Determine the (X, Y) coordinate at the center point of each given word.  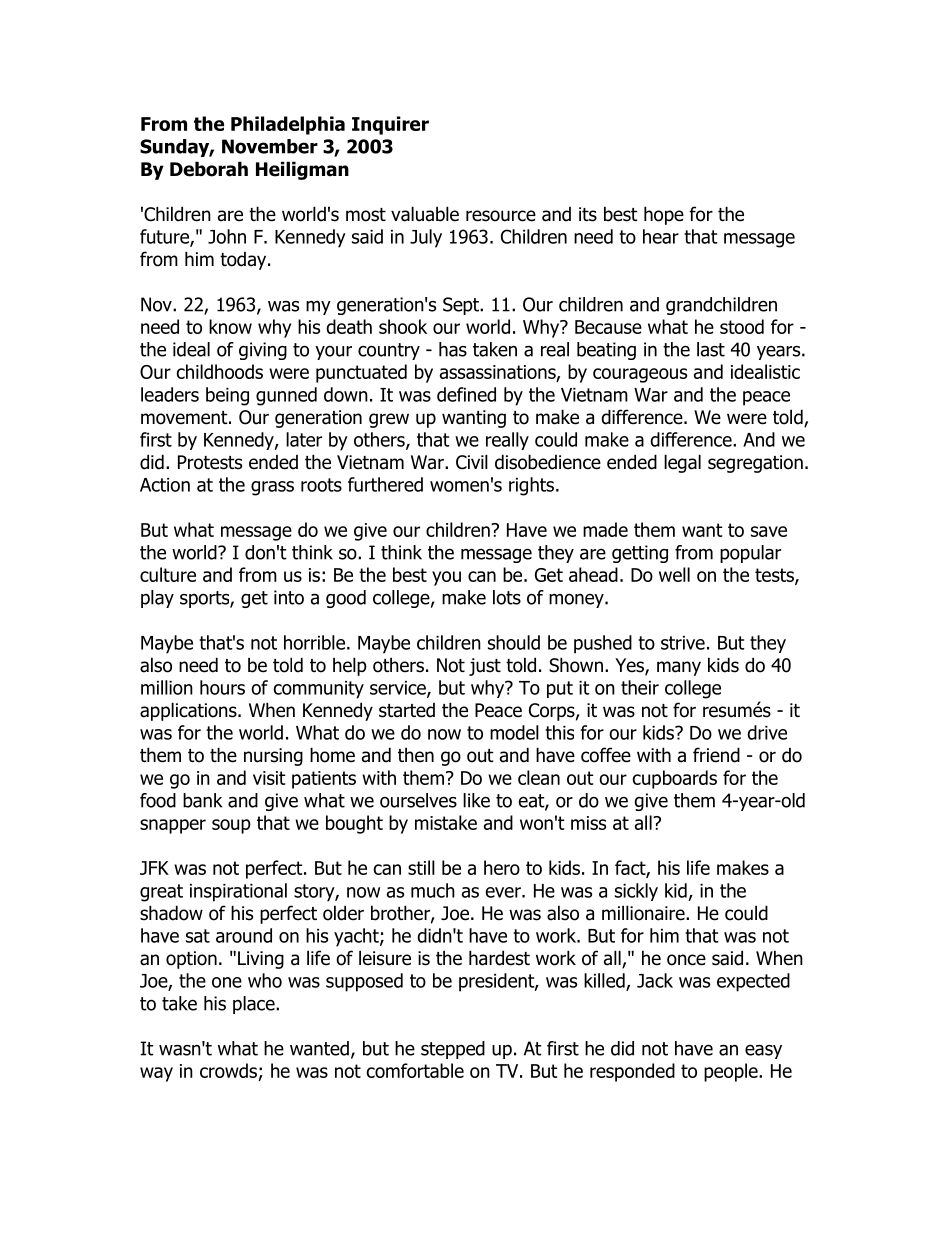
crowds (229, 1072)
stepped (453, 1050)
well (674, 574)
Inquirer (390, 125)
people (732, 1072)
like (476, 800)
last (711, 349)
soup (231, 826)
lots (507, 597)
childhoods (219, 371)
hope (664, 215)
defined (466, 394)
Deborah (209, 169)
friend (716, 755)
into (289, 597)
